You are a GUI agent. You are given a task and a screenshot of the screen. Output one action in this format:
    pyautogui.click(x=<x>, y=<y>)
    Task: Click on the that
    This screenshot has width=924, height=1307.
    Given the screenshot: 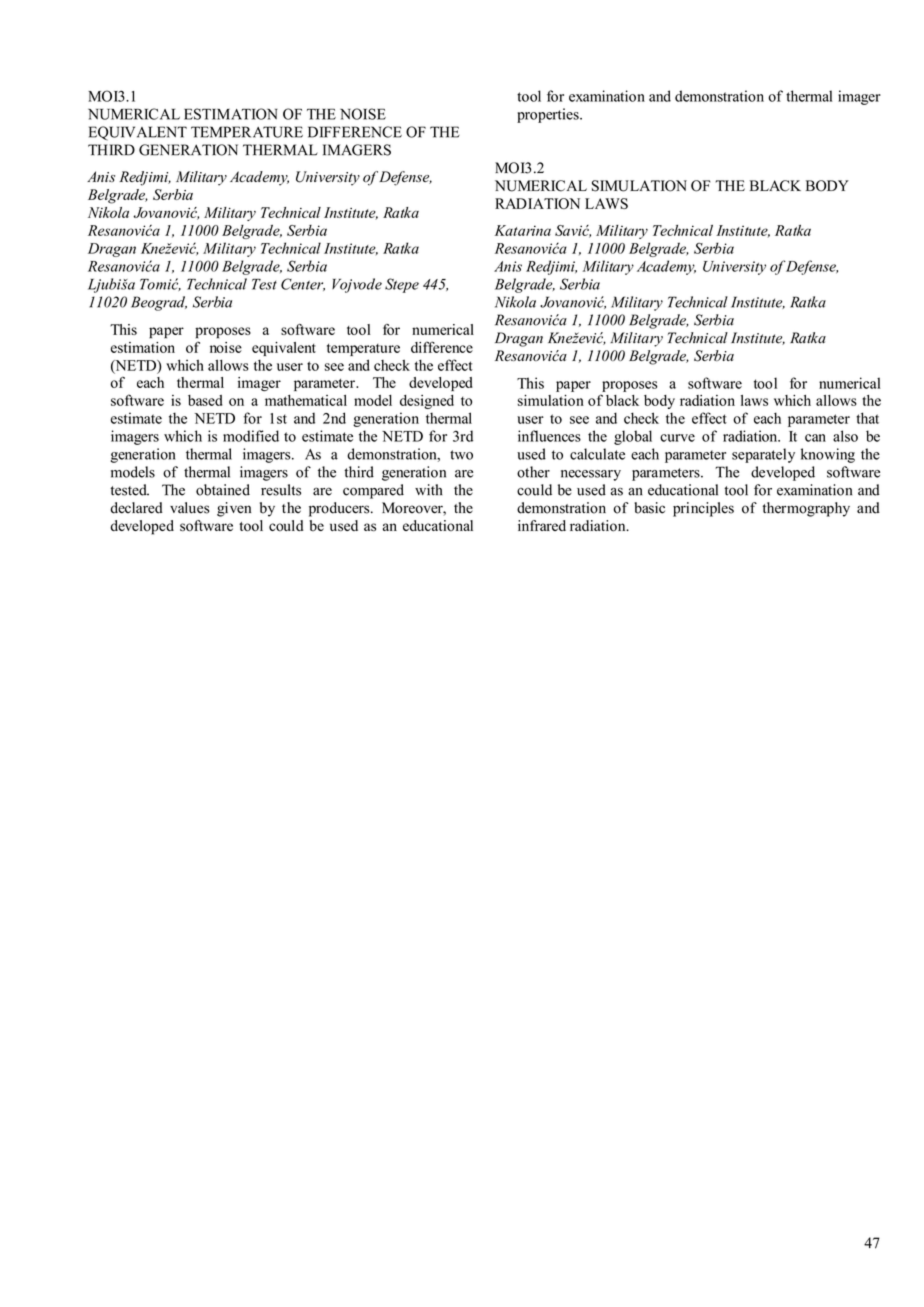 What is the action you would take?
    pyautogui.click(x=867, y=418)
